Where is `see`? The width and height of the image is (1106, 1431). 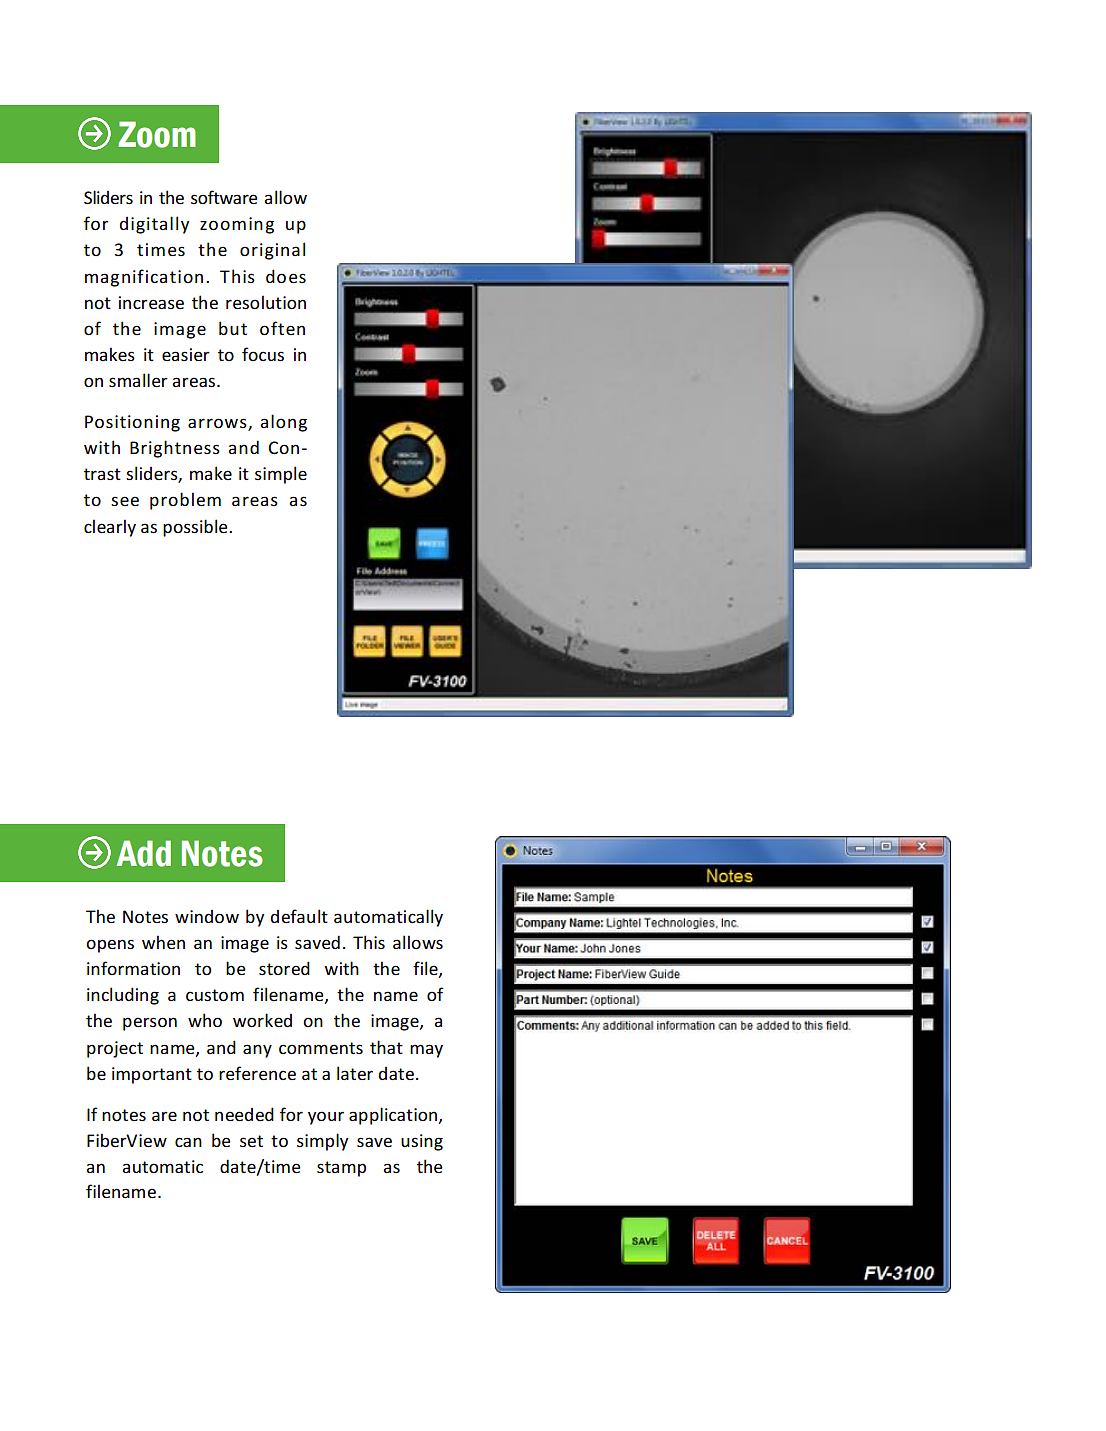
see is located at coordinates (125, 501).
